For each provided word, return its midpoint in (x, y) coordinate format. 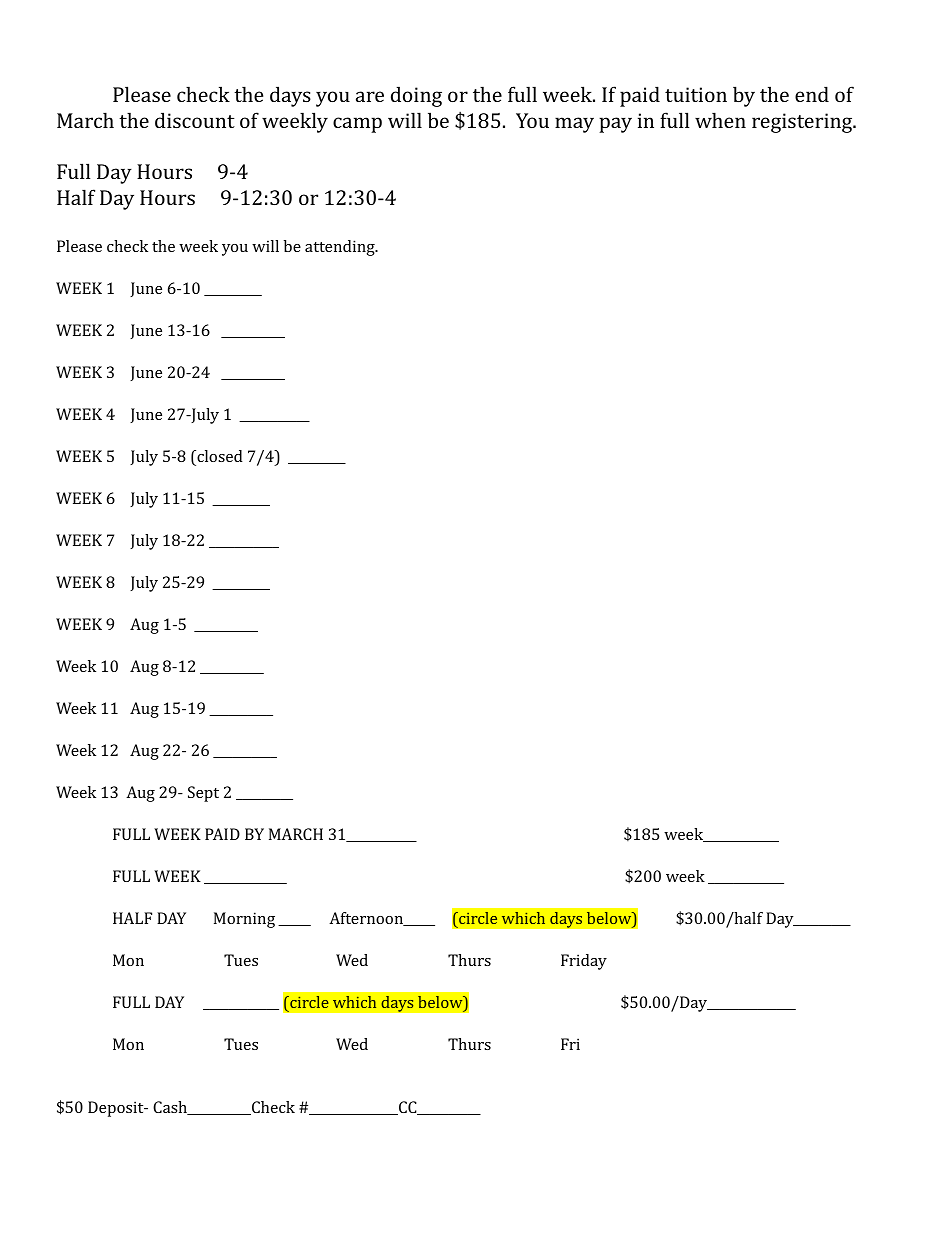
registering (803, 123)
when (720, 120)
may (574, 125)
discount (195, 120)
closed (219, 456)
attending (341, 248)
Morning (244, 920)
